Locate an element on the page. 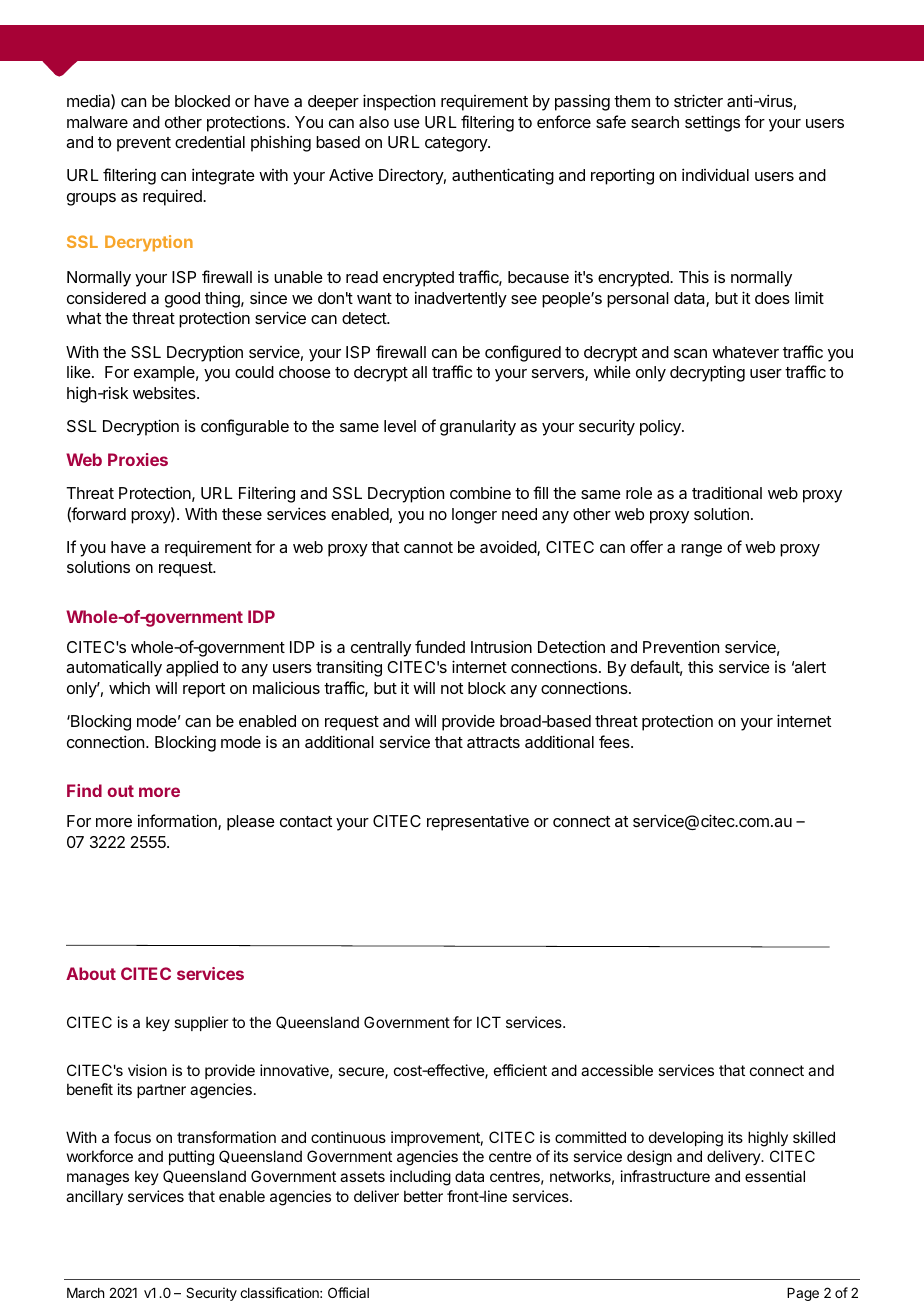 This image has width=924, height=1308. March is located at coordinates (85, 1293).
